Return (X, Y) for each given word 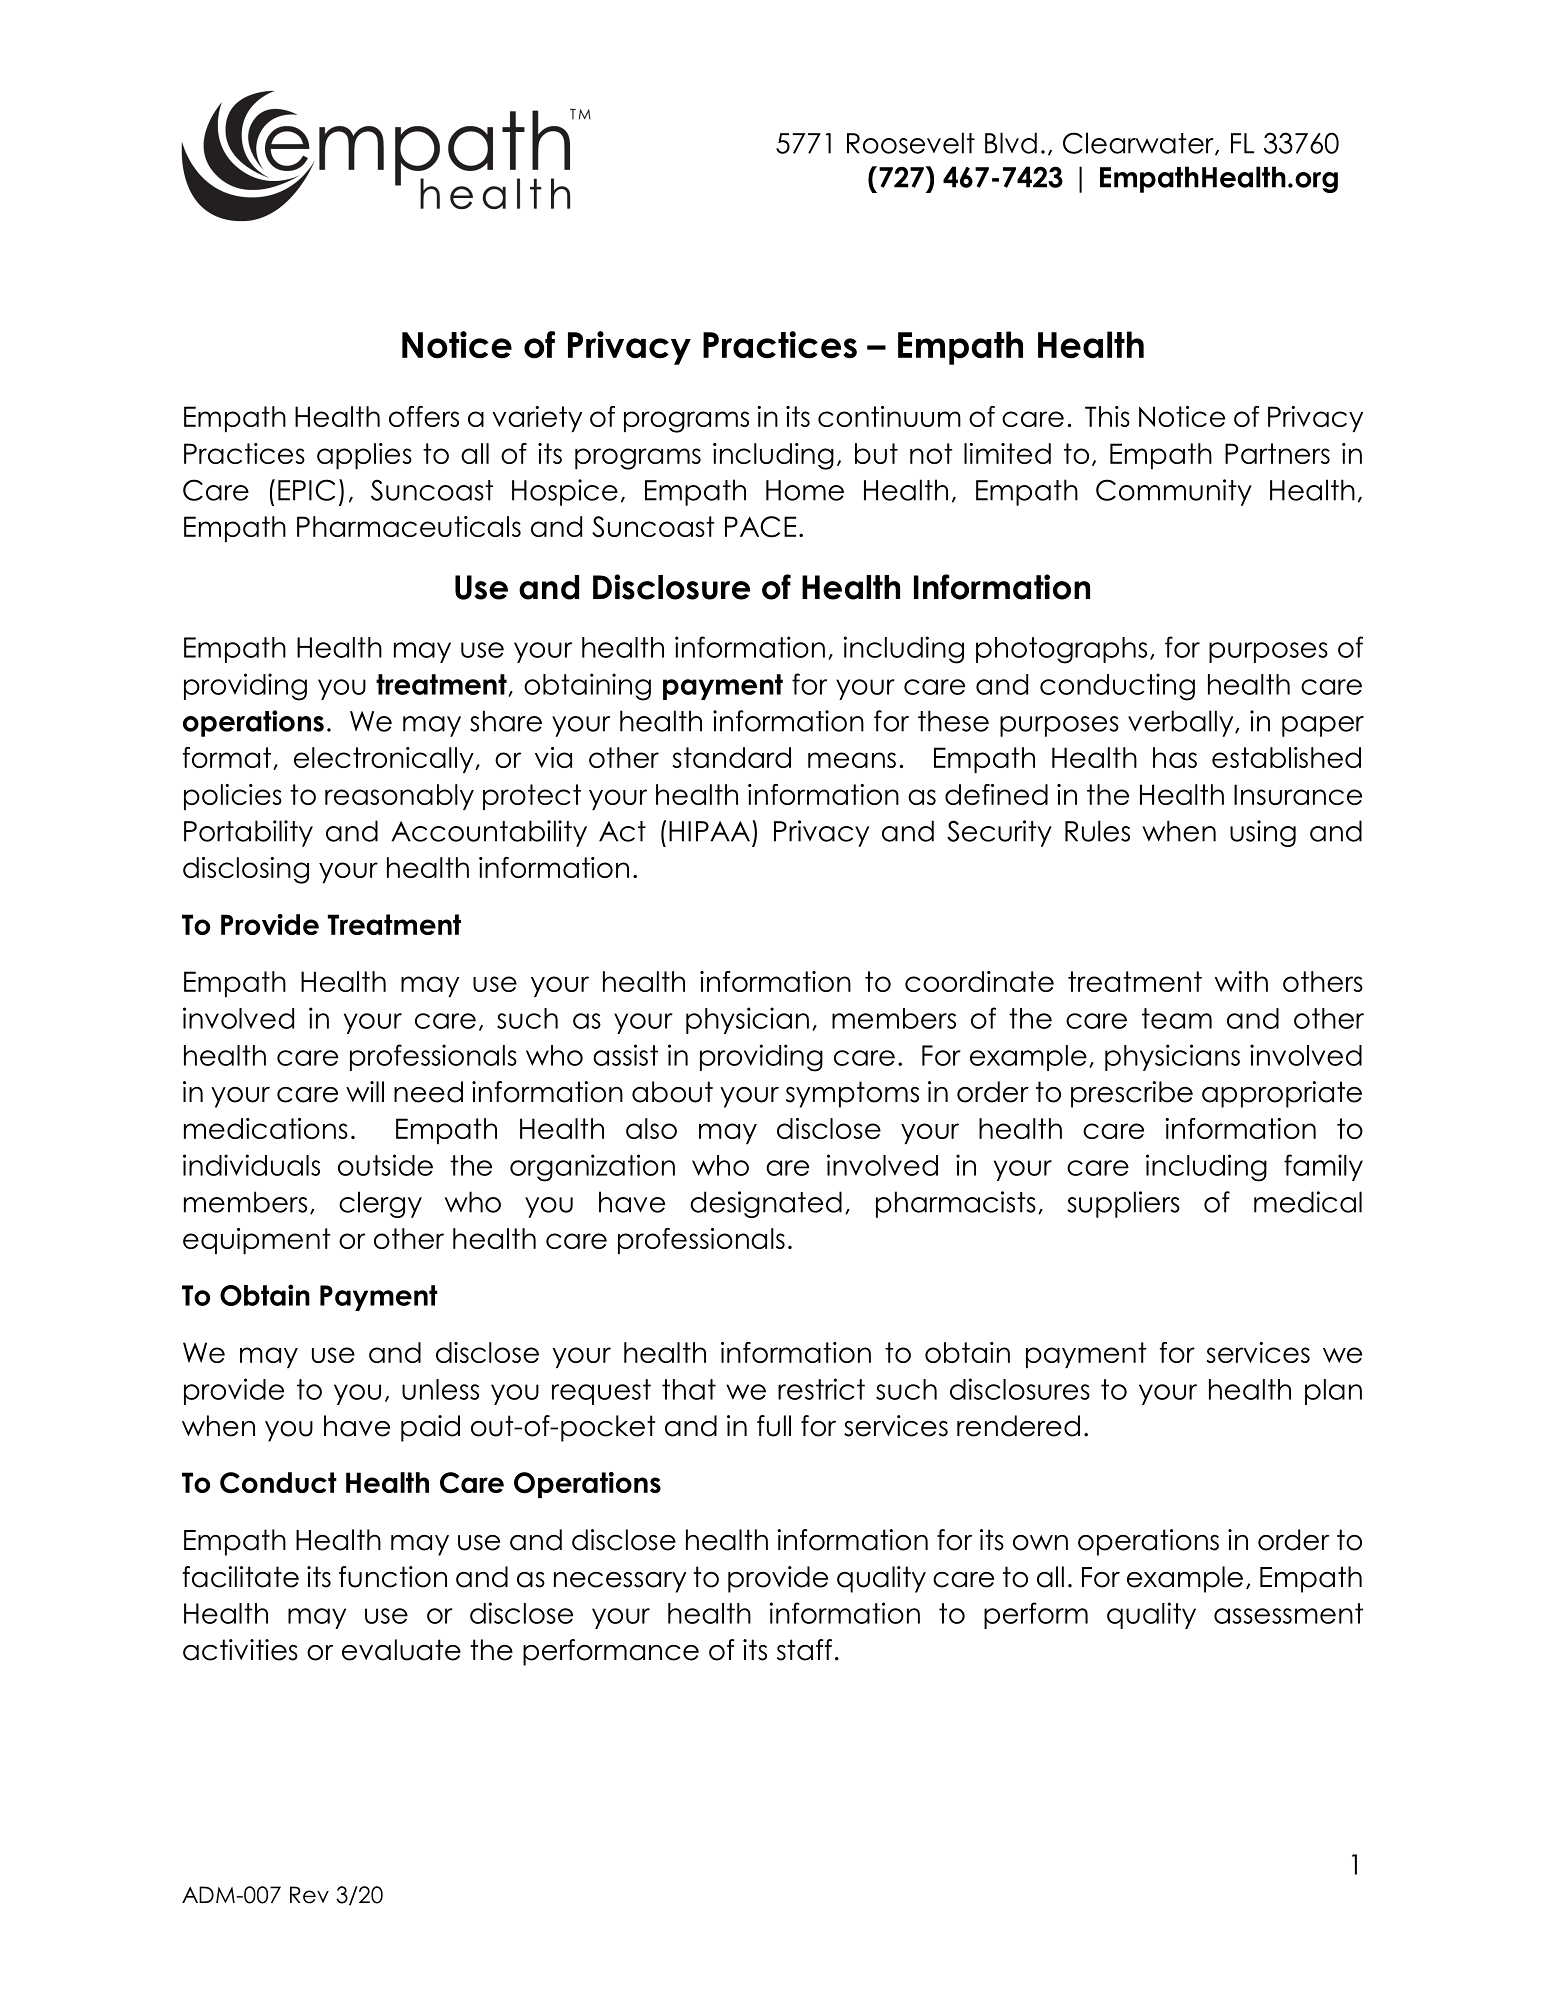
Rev (309, 1895)
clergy (380, 1204)
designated (766, 1204)
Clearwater (1139, 144)
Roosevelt (911, 143)
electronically (385, 760)
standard (732, 757)
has (1175, 757)
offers (424, 416)
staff (804, 1650)
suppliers (1123, 1204)
